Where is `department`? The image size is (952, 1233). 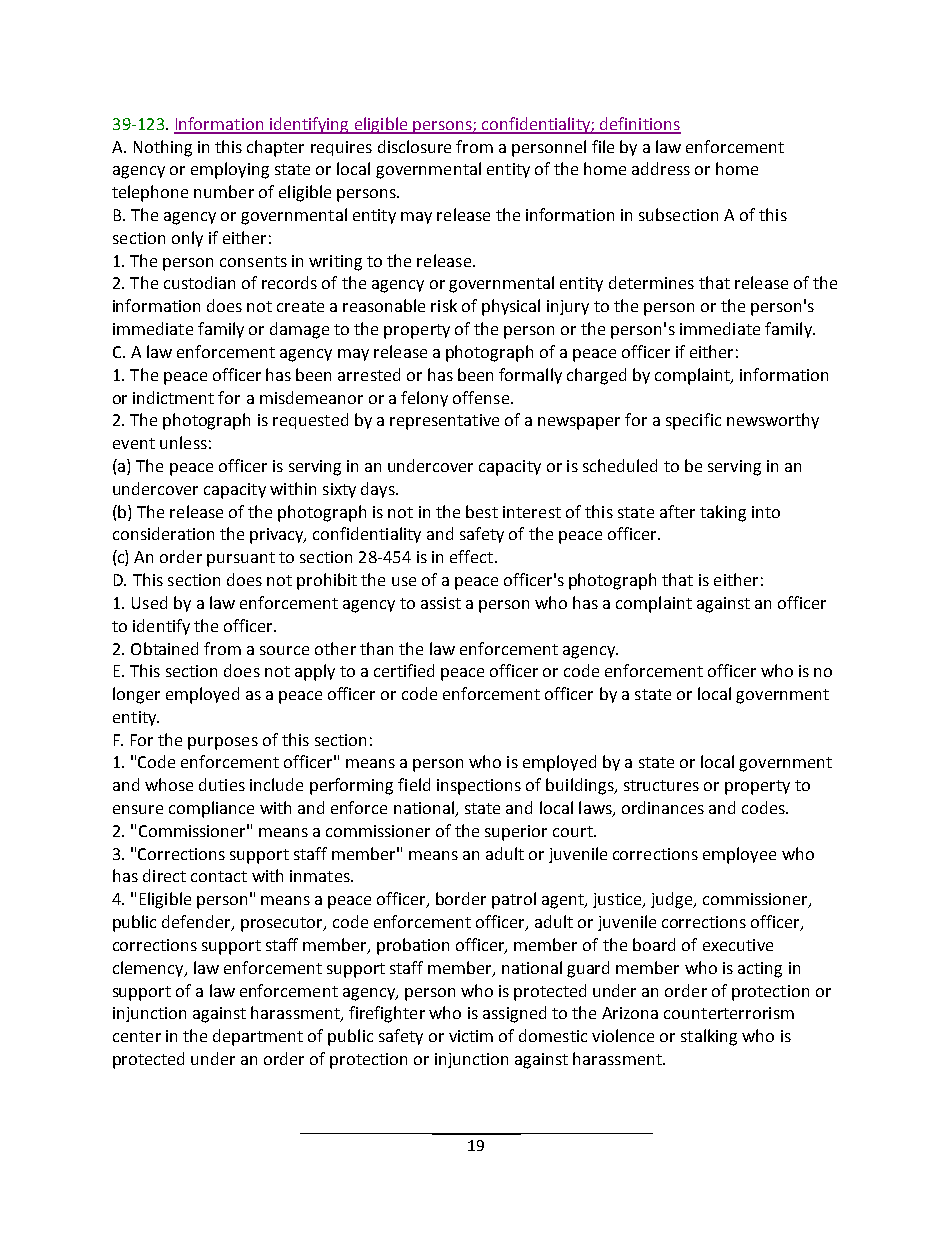
department is located at coordinates (258, 1037).
